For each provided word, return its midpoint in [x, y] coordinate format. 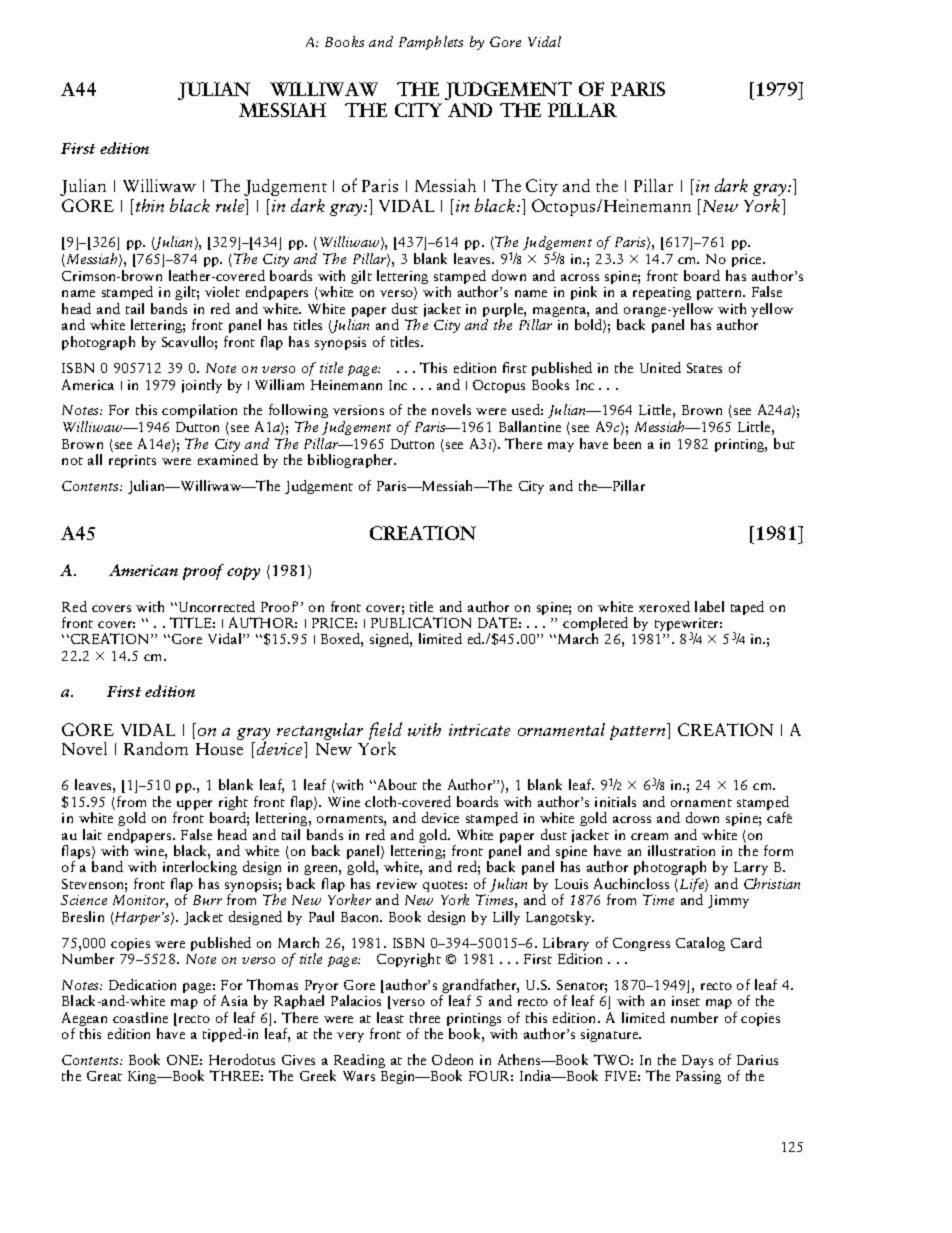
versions [358, 410]
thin [150, 205]
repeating [663, 295]
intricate [479, 730]
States [704, 368]
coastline [140, 1017]
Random [156, 748]
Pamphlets [431, 43]
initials [615, 801]
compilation [199, 411]
